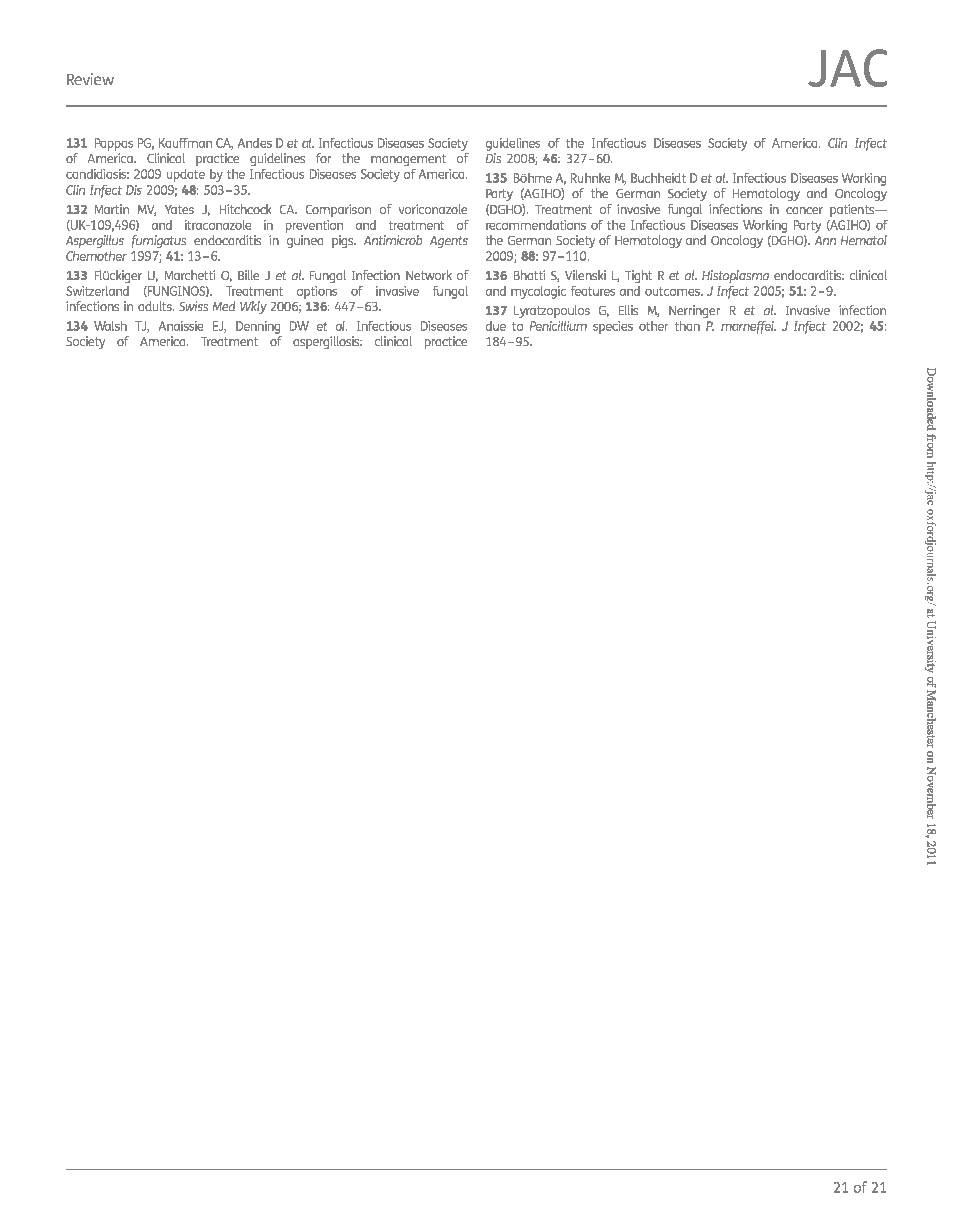 The image size is (953, 1232). Describe the element at coordinates (218, 225) in the image. I see `itraconazole` at that location.
